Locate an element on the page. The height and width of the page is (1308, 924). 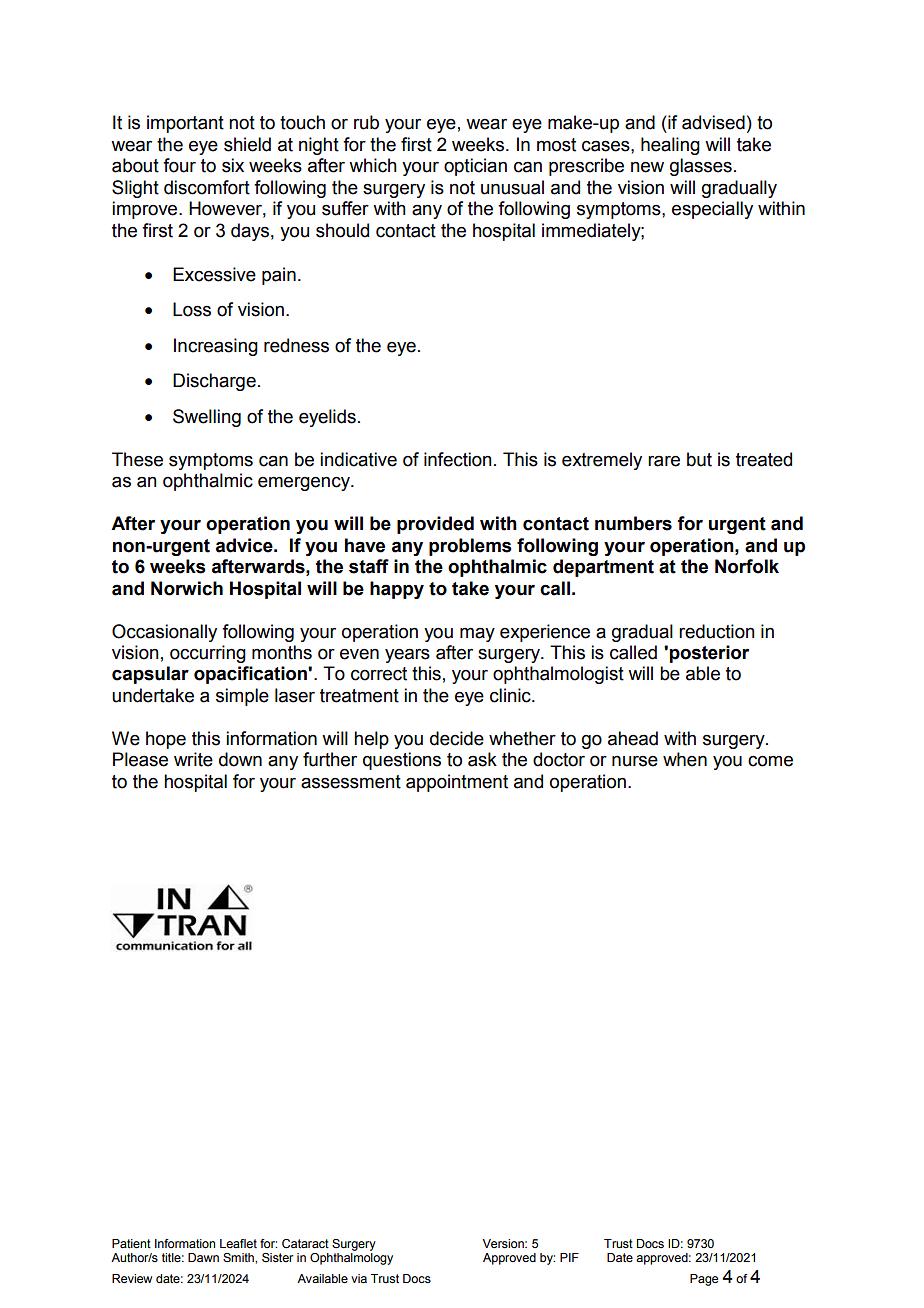
six is located at coordinates (233, 165).
